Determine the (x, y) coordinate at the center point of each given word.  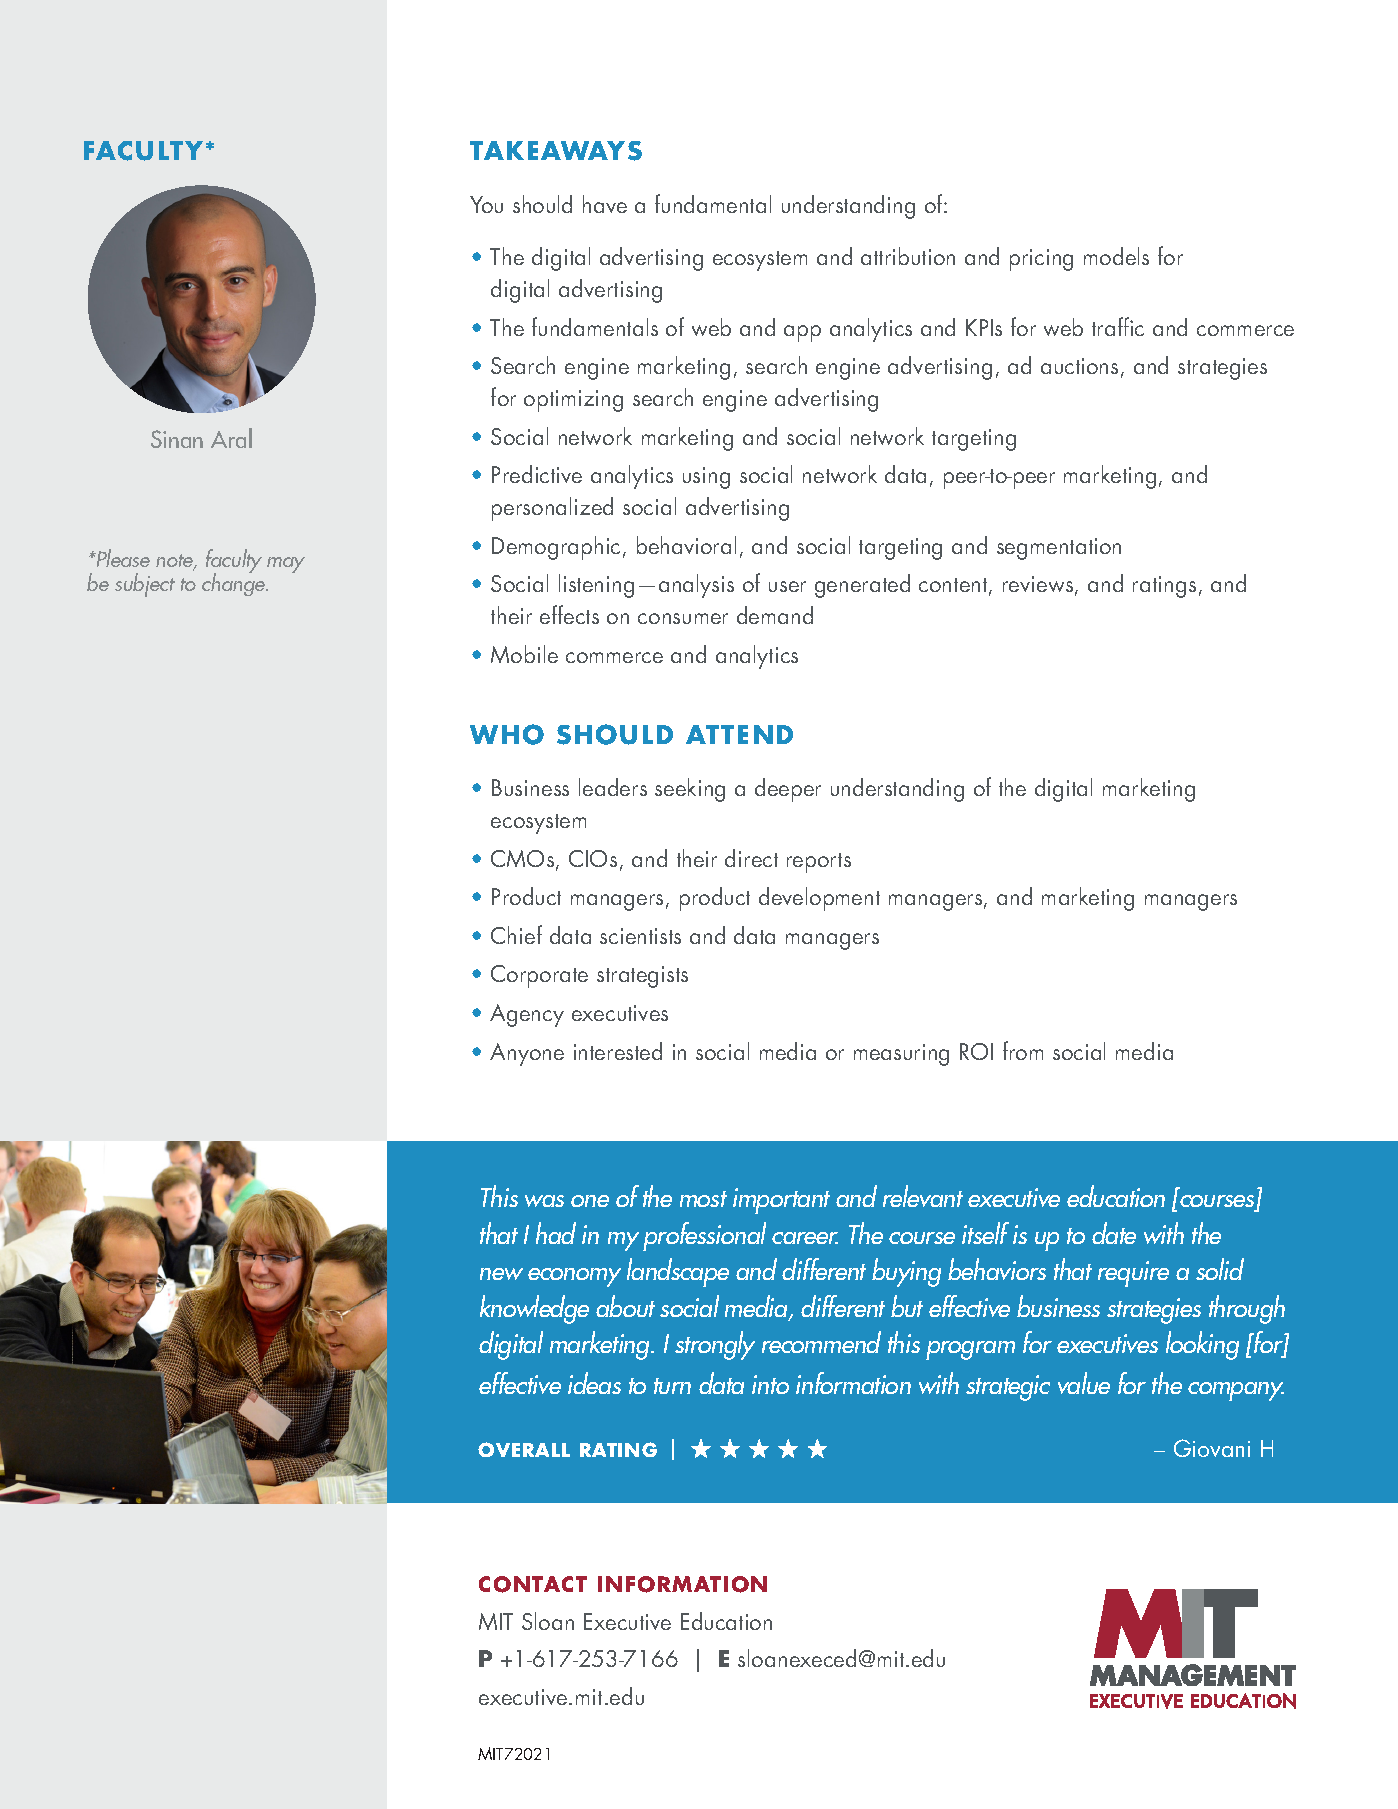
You (486, 204)
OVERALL (524, 1449)
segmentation (1059, 549)
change (235, 583)
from (1023, 1050)
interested (618, 1051)
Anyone (527, 1054)
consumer (683, 618)
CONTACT (533, 1584)
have (605, 204)
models (1116, 256)
